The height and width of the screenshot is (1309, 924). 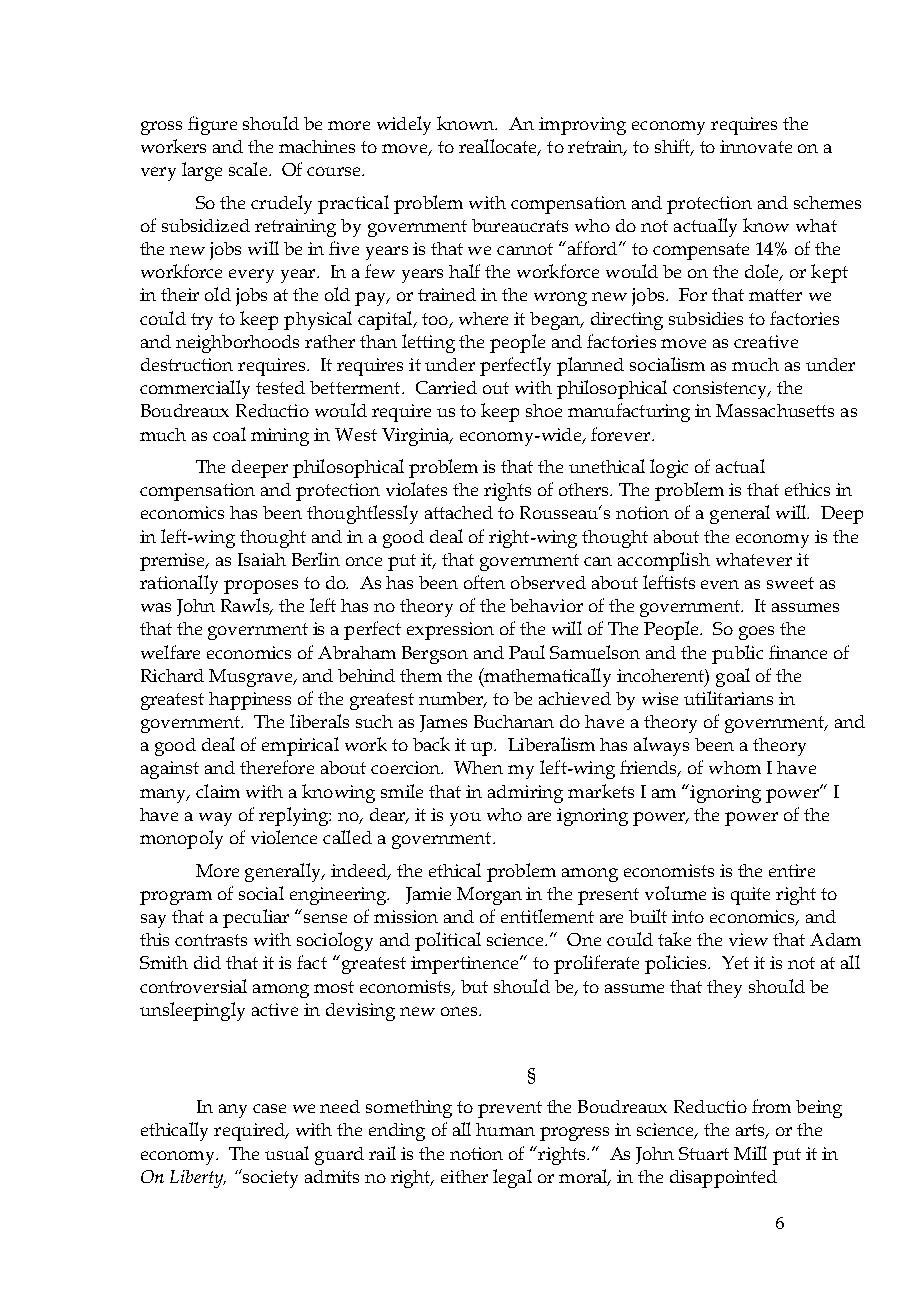 What do you see at coordinates (248, 169) in the screenshot?
I see `scale` at bounding box center [248, 169].
